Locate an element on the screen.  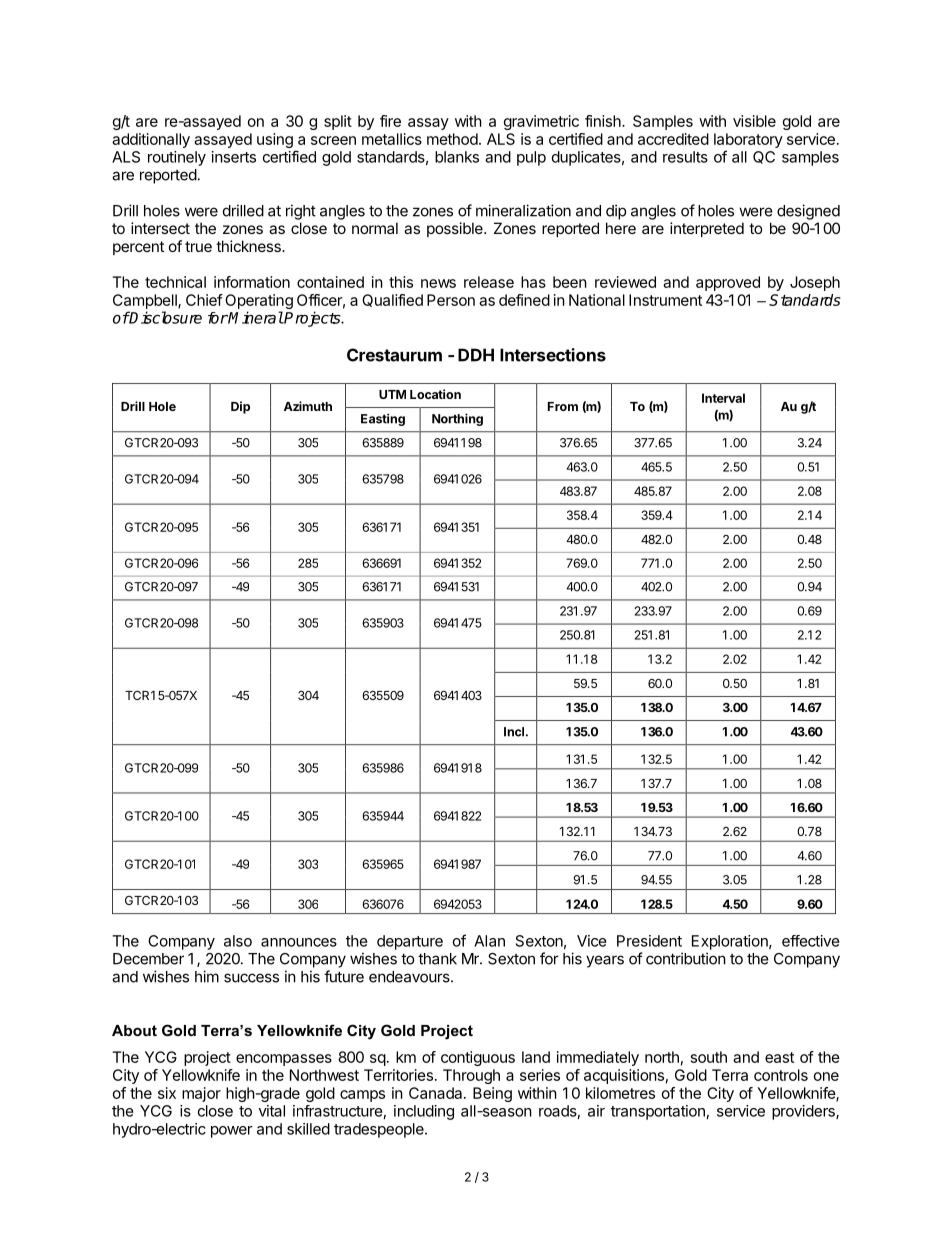
major is located at coordinates (201, 1094).
